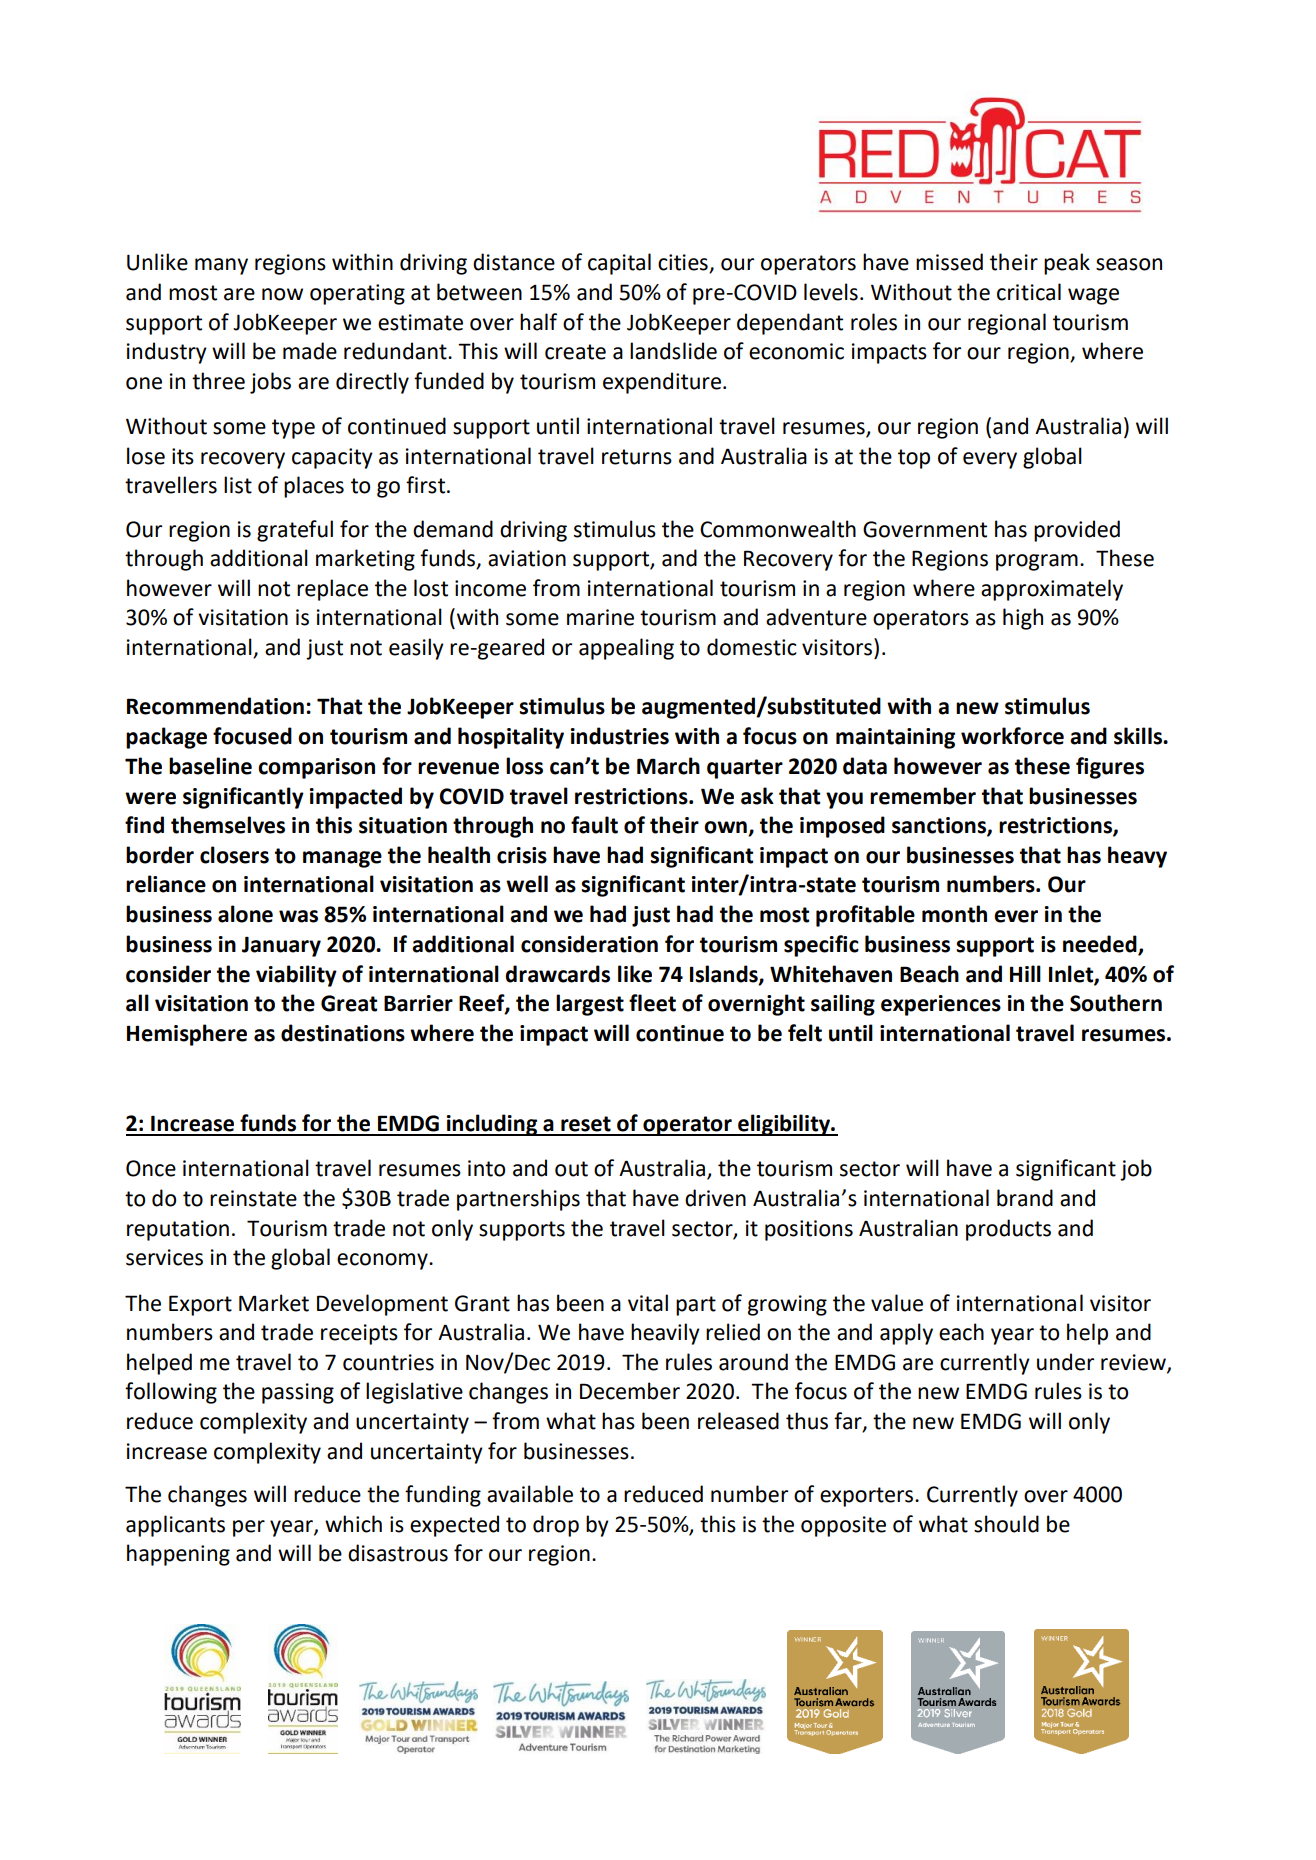 This screenshot has height=1860, width=1316. What do you see at coordinates (1029, 292) in the screenshot?
I see `critical` at bounding box center [1029, 292].
